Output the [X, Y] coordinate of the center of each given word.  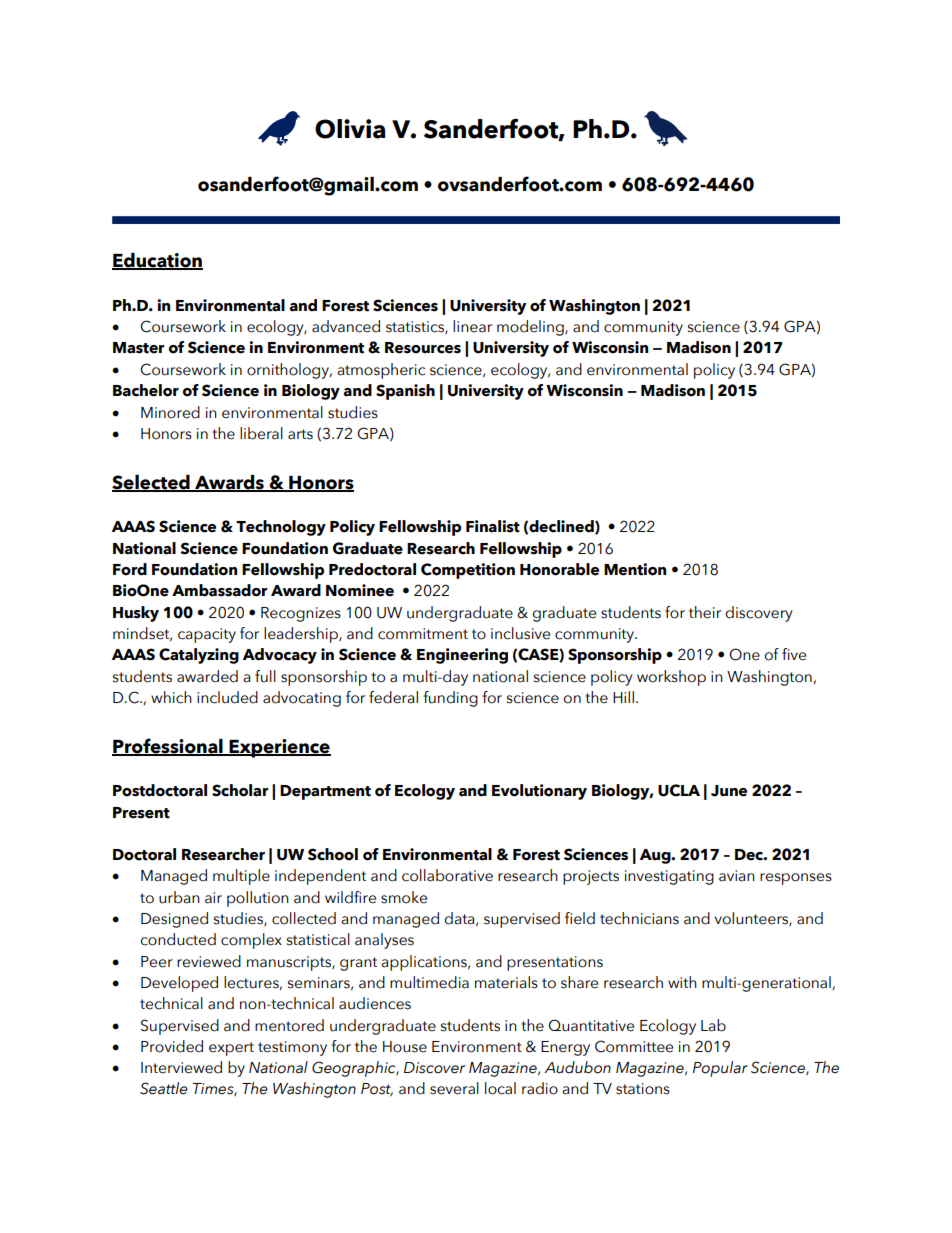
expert [231, 1049]
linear [472, 326]
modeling [531, 328]
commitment [423, 634]
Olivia [350, 129]
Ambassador [220, 590]
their [705, 612]
